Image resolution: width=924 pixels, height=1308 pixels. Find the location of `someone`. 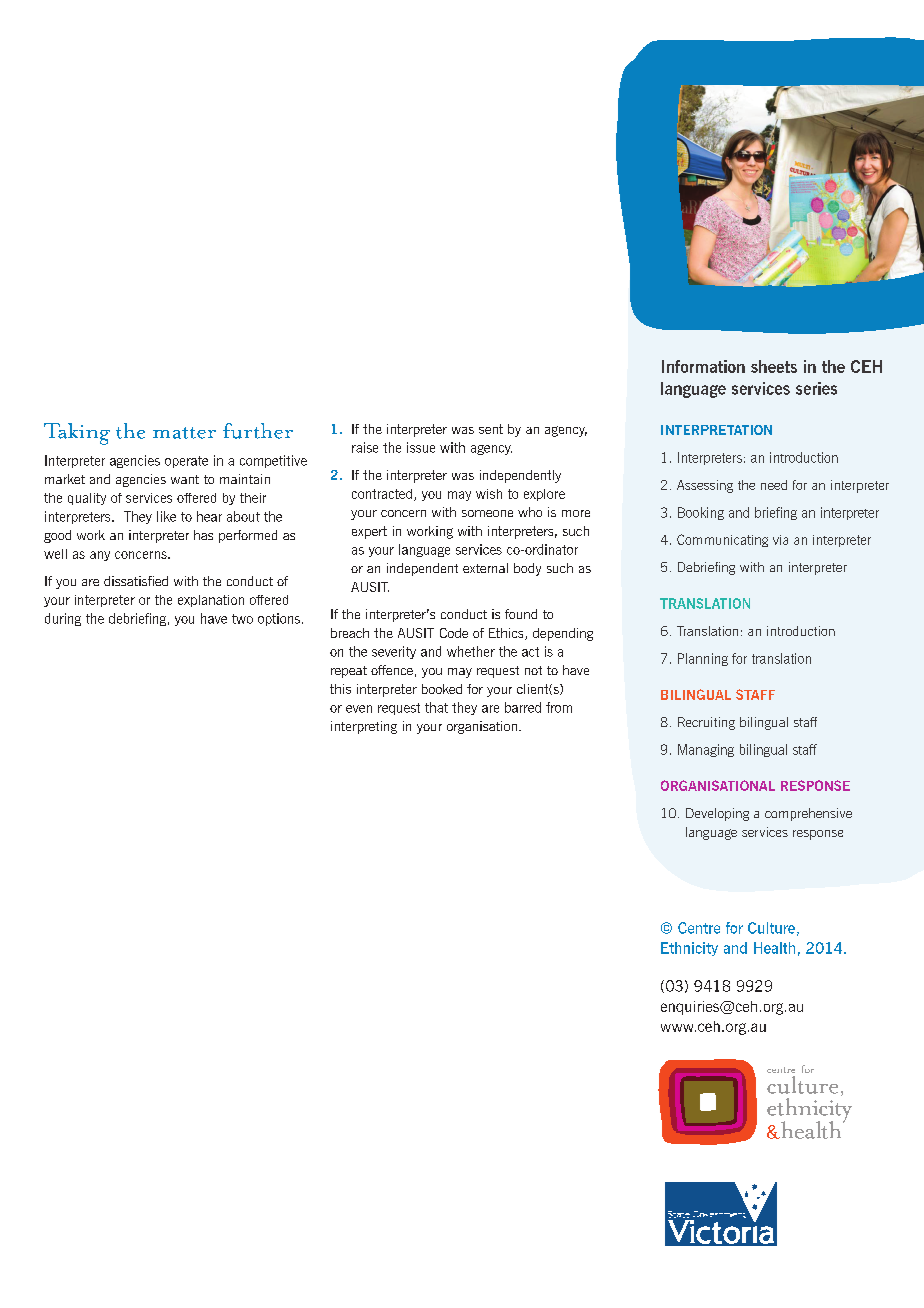

someone is located at coordinates (487, 513).
